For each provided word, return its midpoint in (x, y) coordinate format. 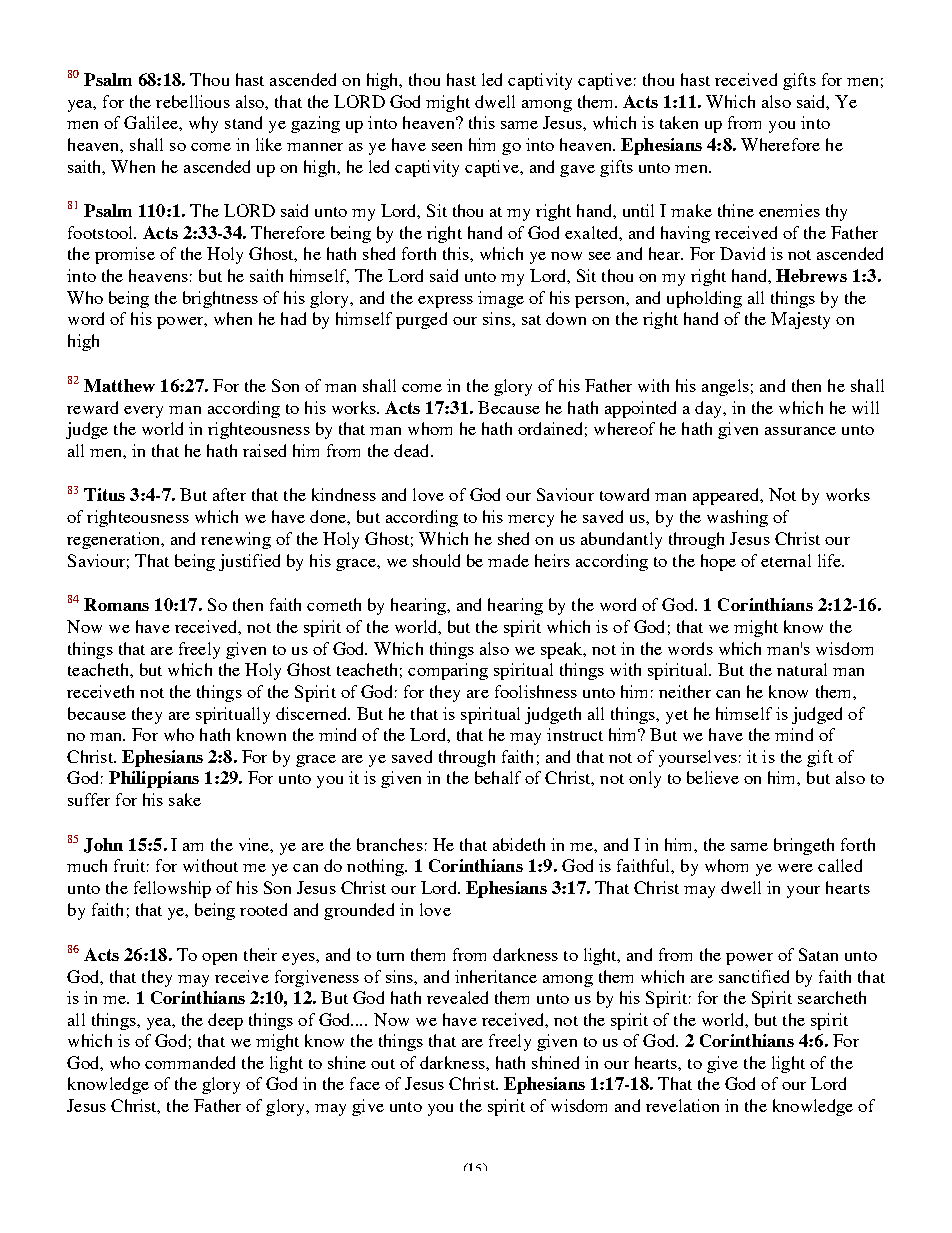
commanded (190, 1062)
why (203, 124)
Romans (116, 604)
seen (447, 147)
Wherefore (780, 144)
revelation (682, 1105)
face (365, 1083)
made (508, 560)
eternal (786, 560)
